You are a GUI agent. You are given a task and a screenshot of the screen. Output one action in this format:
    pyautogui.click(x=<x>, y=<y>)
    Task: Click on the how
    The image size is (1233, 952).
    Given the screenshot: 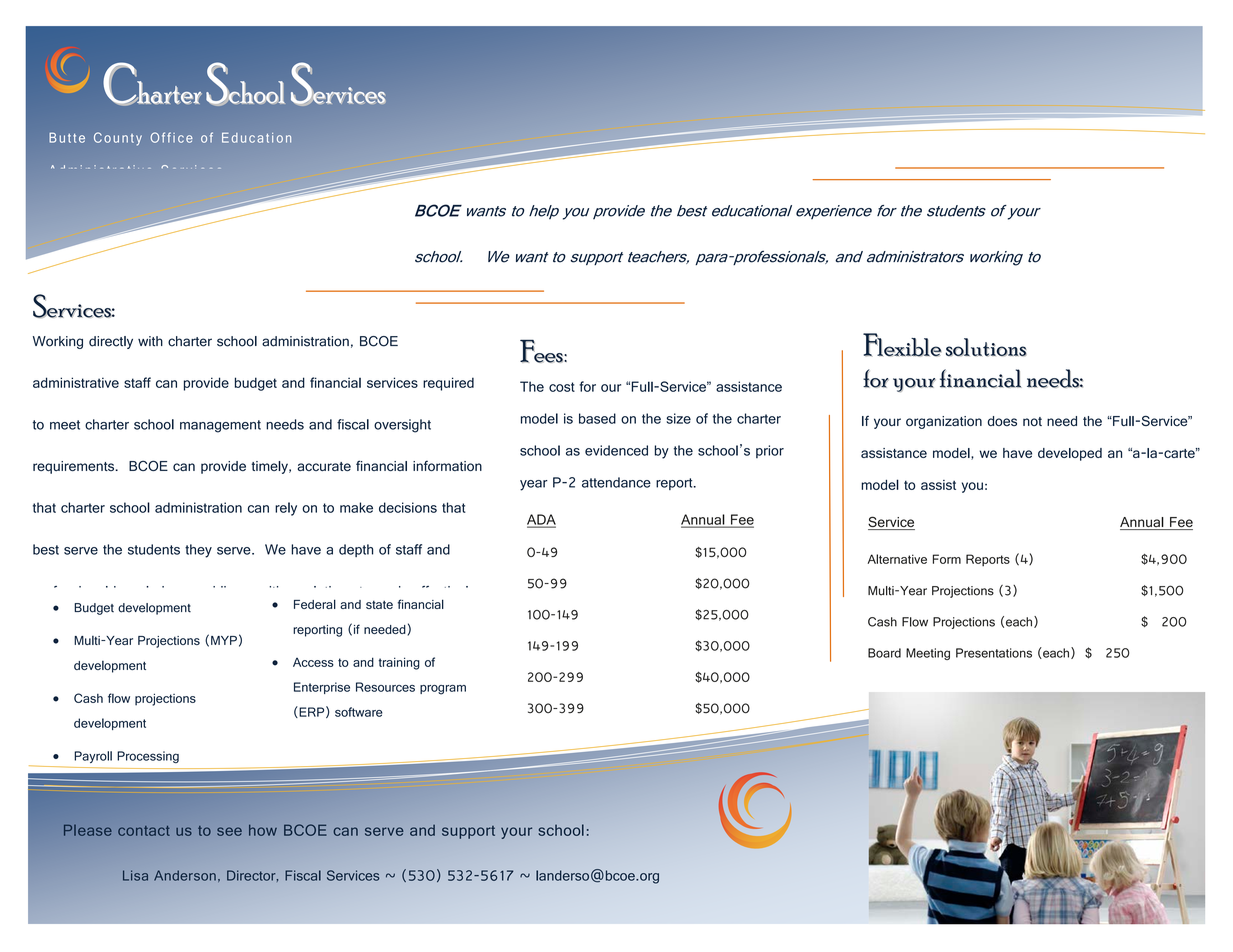 What is the action you would take?
    pyautogui.click(x=263, y=830)
